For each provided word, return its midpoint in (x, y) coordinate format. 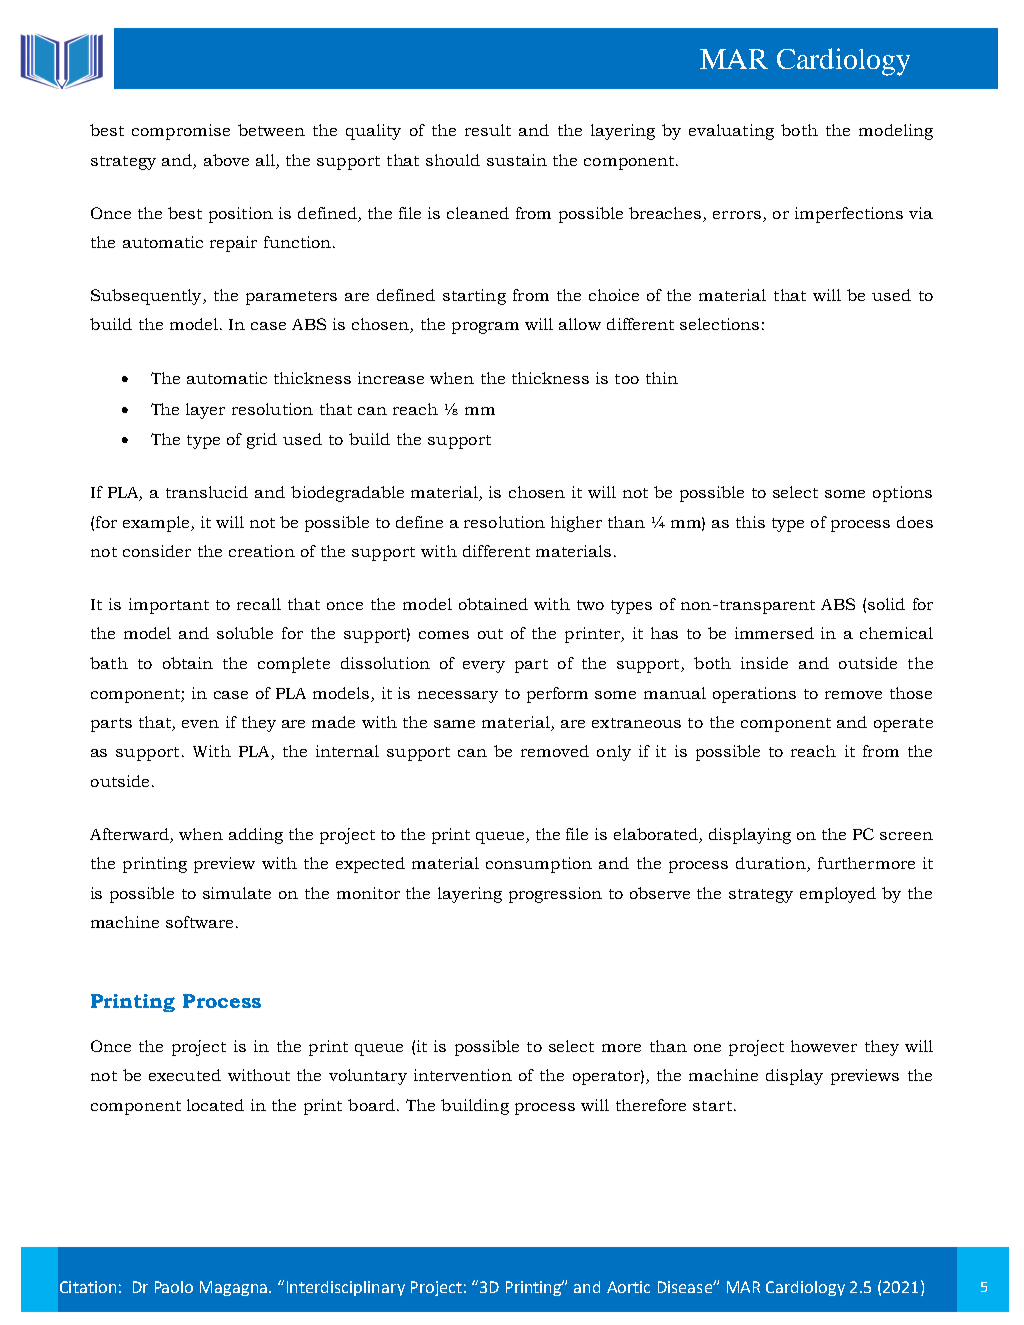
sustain (517, 160)
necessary (458, 697)
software (199, 922)
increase (391, 378)
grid (262, 441)
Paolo (174, 1287)
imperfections (849, 215)
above (226, 160)
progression (555, 895)
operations (754, 695)
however (824, 1046)
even (200, 724)
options (902, 494)
